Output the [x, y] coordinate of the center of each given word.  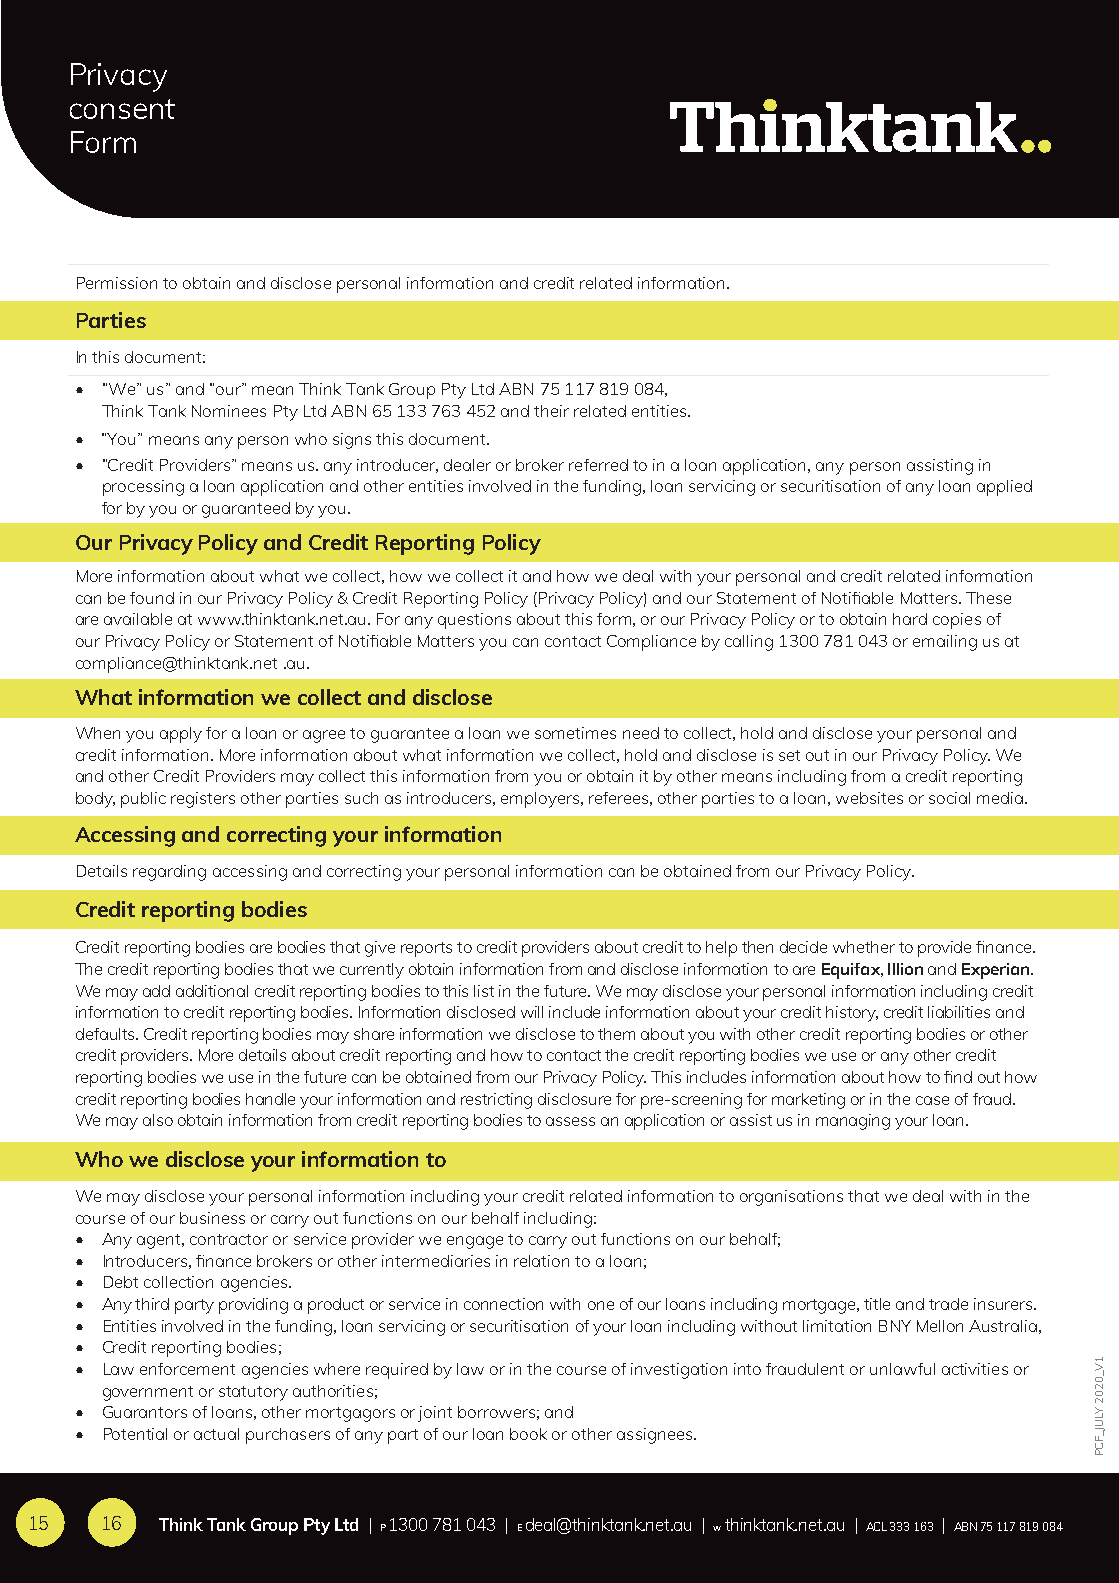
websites [869, 798]
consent [122, 109]
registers [203, 800]
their [551, 411]
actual [216, 1434]
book [528, 1434]
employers [541, 800]
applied [1004, 488]
